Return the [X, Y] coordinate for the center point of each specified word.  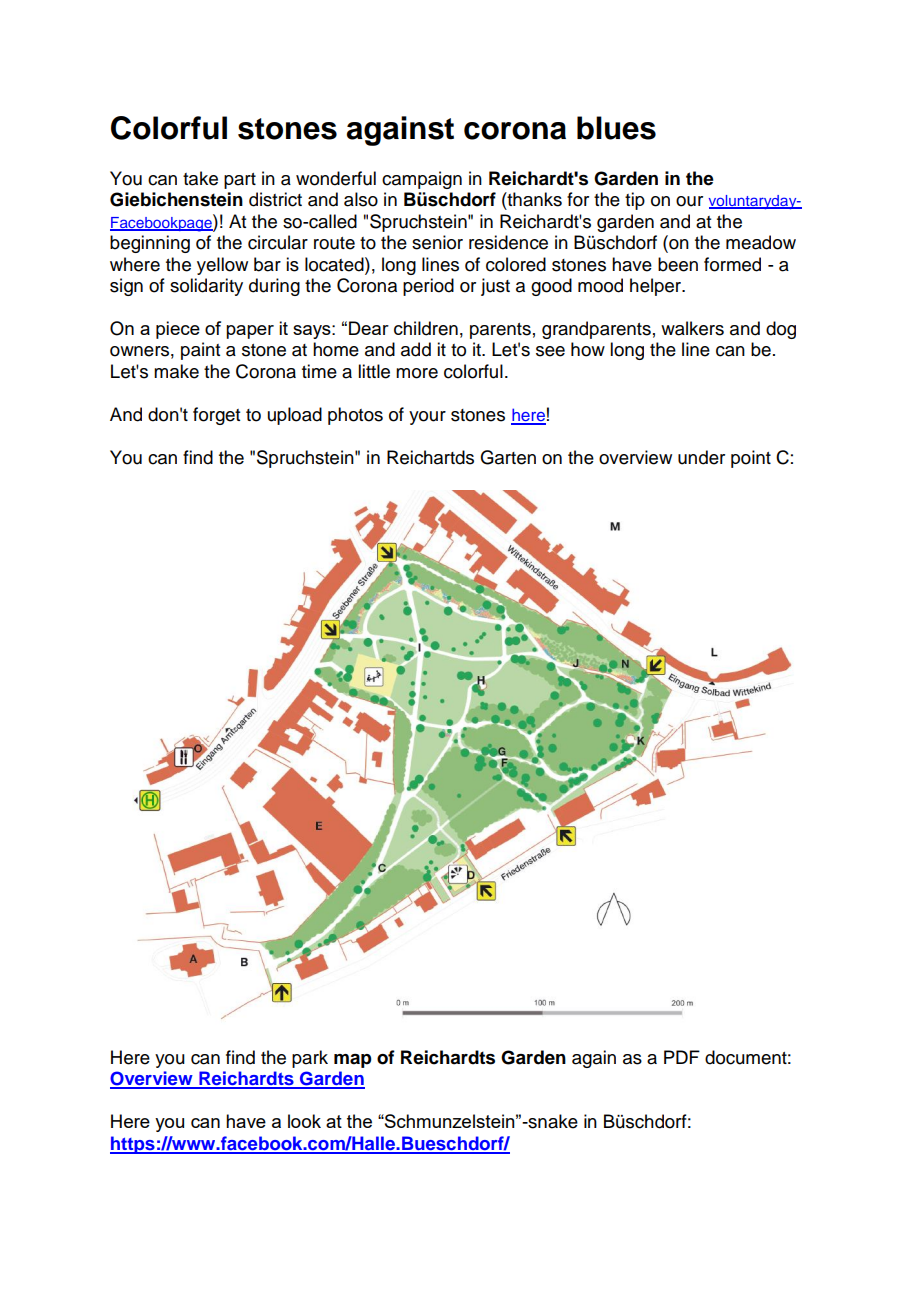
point [751, 459]
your [427, 418]
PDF [682, 1057]
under [701, 457]
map [352, 1061]
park [310, 1059]
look [304, 1121]
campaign [422, 180]
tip [635, 201]
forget [216, 416]
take [200, 178]
